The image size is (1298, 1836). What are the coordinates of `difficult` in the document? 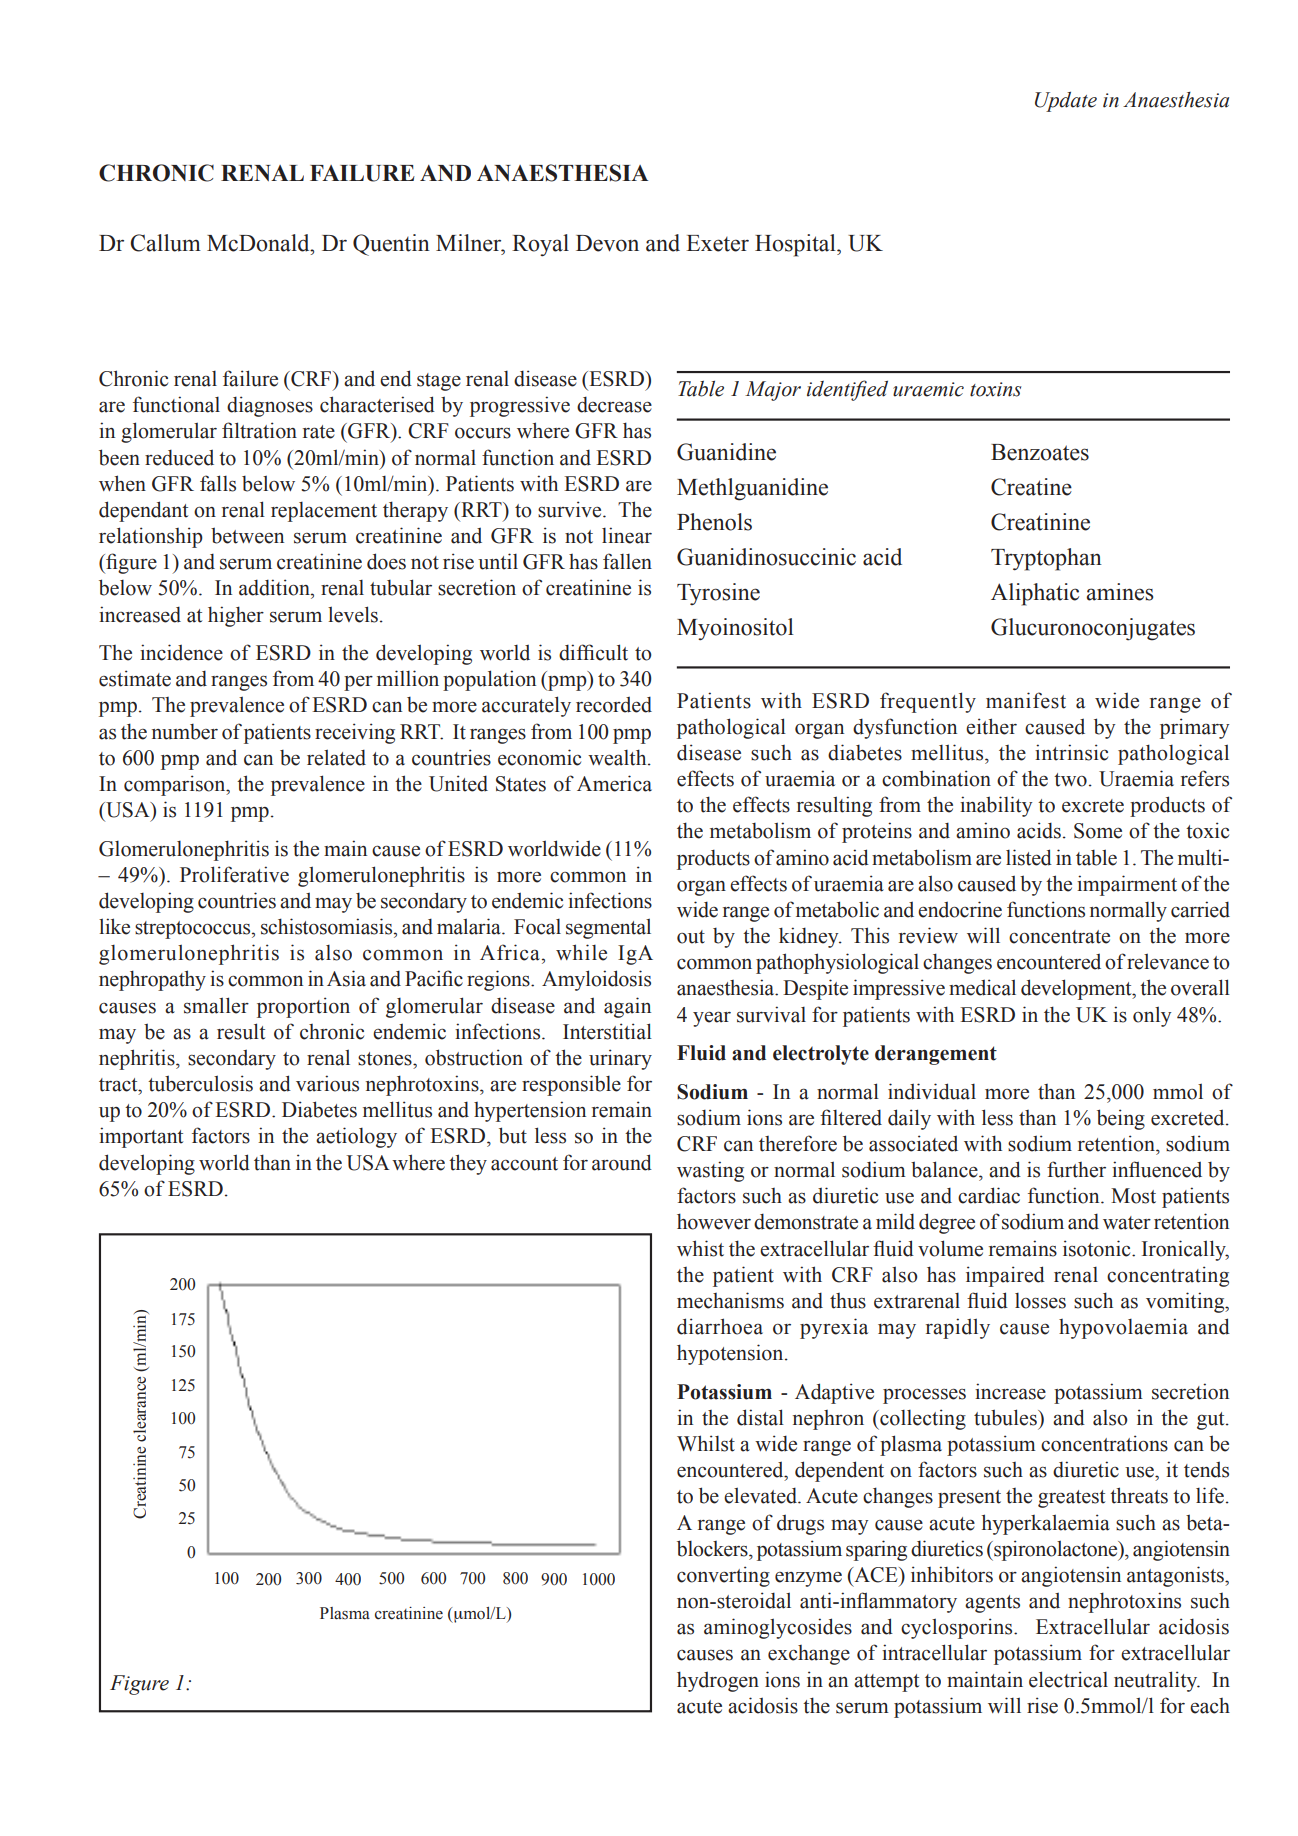 It's located at (593, 652).
